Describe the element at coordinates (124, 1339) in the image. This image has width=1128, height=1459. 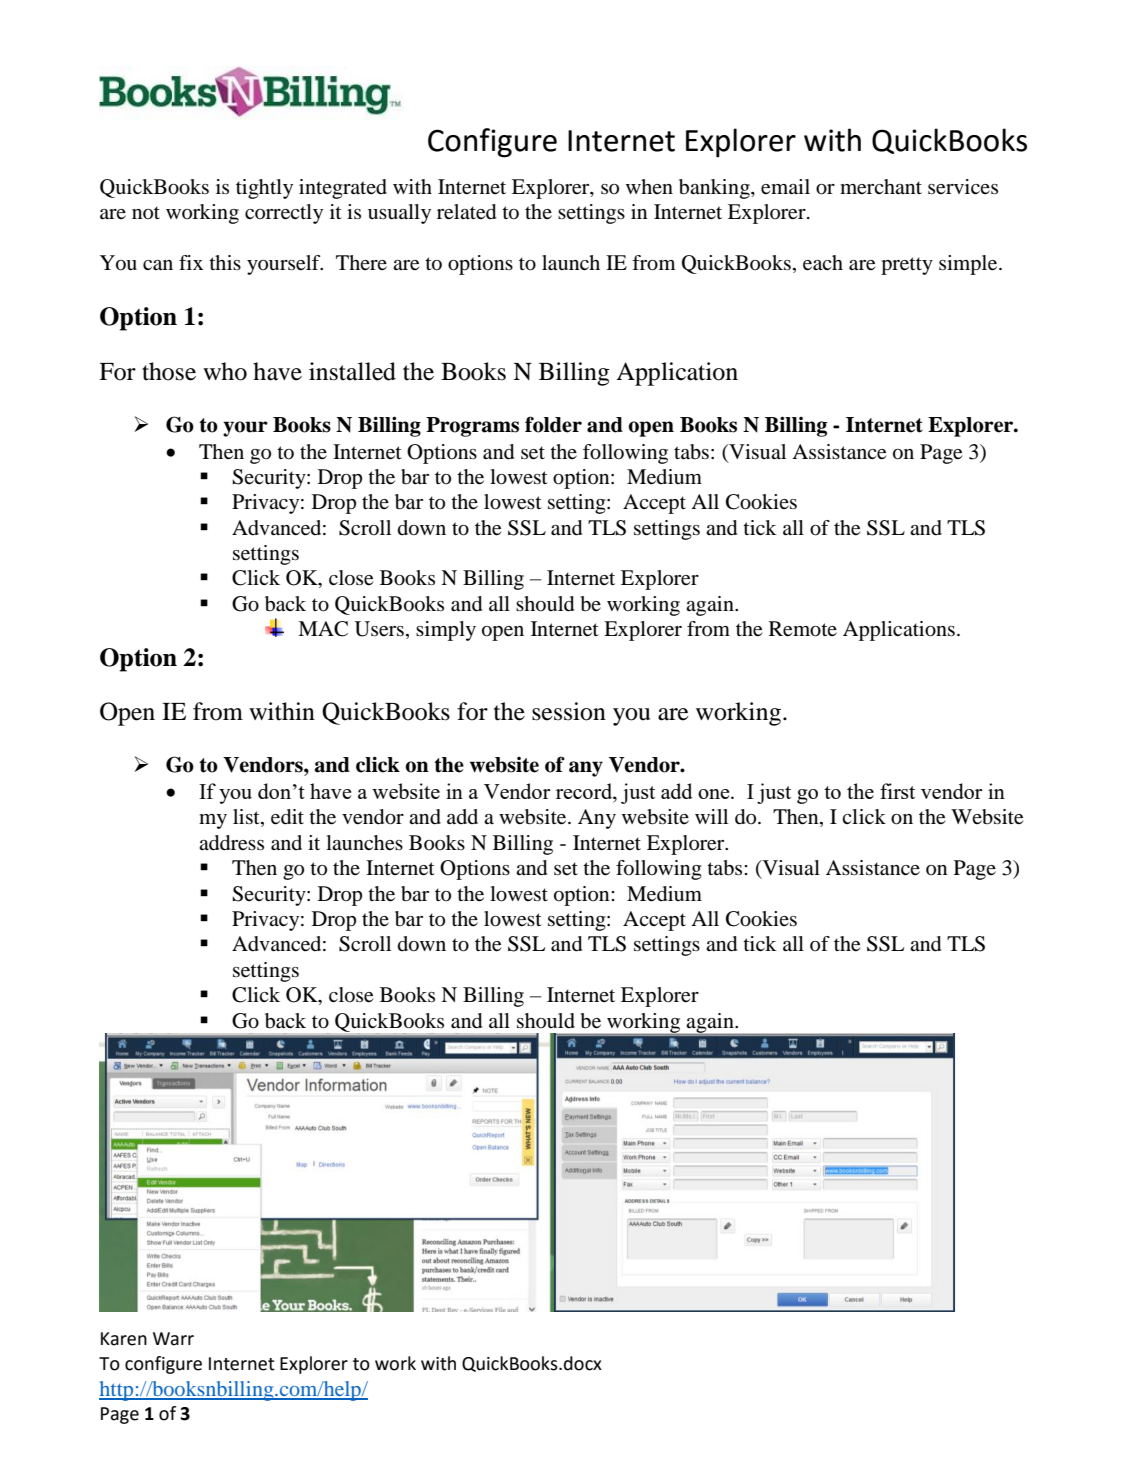
I see `Karen` at that location.
